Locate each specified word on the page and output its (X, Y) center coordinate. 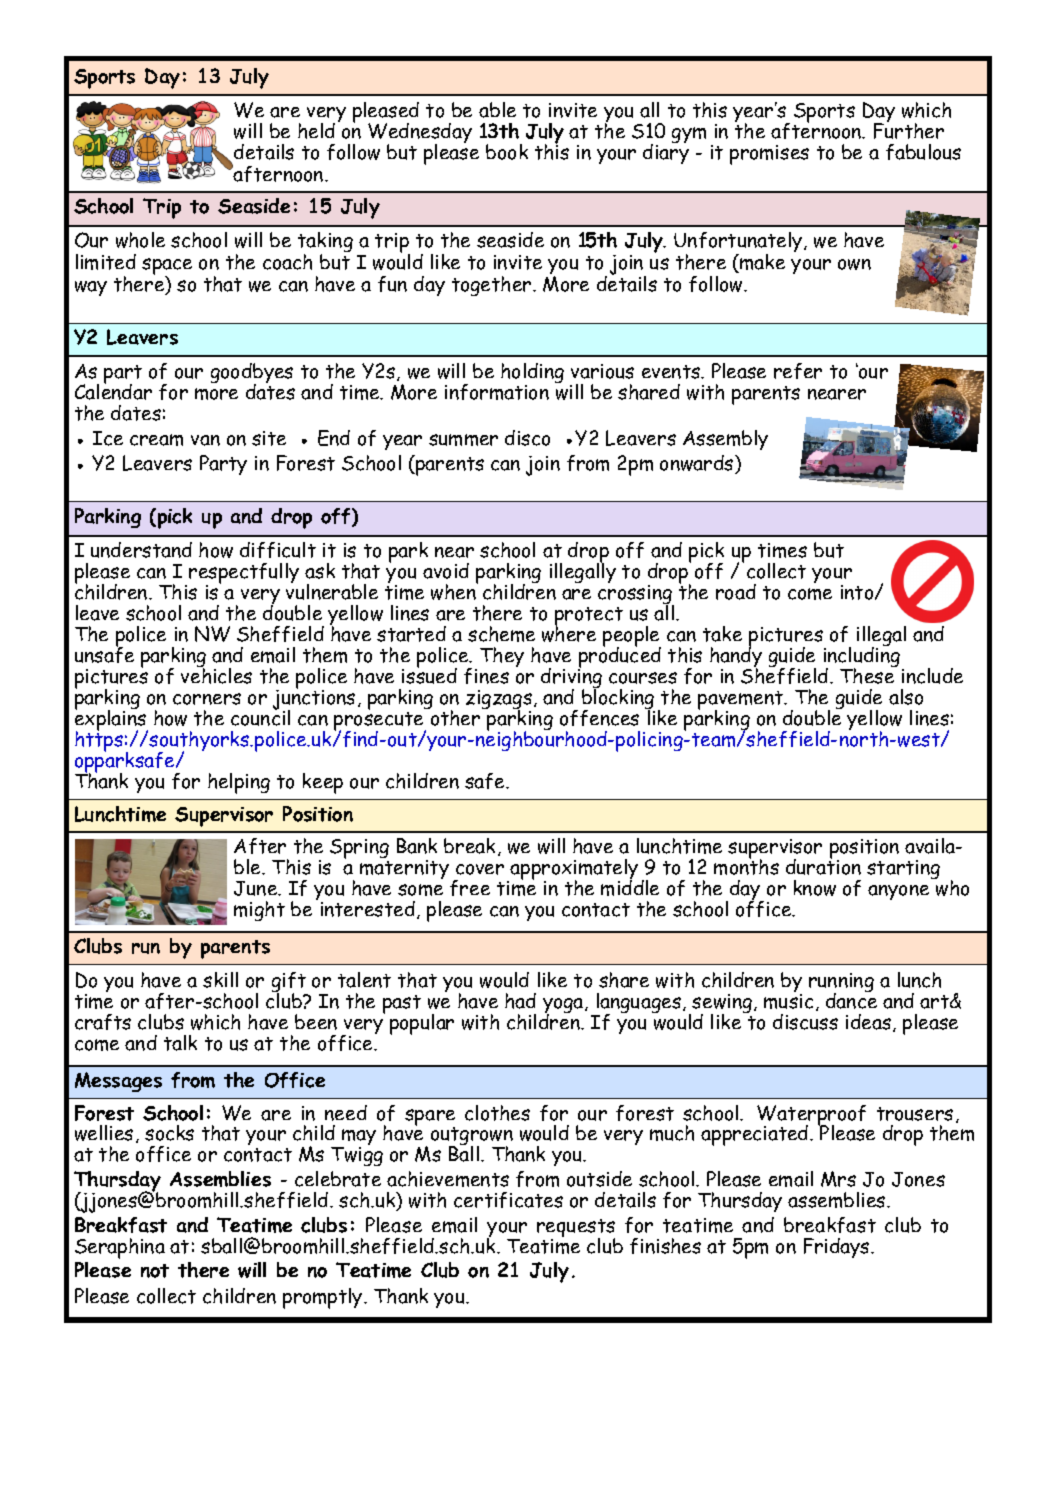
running (841, 984)
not (155, 1271)
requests (576, 1229)
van (205, 440)
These (868, 674)
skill (220, 980)
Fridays (838, 1248)
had (520, 1001)
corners (207, 699)
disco (527, 438)
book (507, 152)
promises (769, 155)
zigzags (499, 701)
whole (140, 240)
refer (798, 371)
